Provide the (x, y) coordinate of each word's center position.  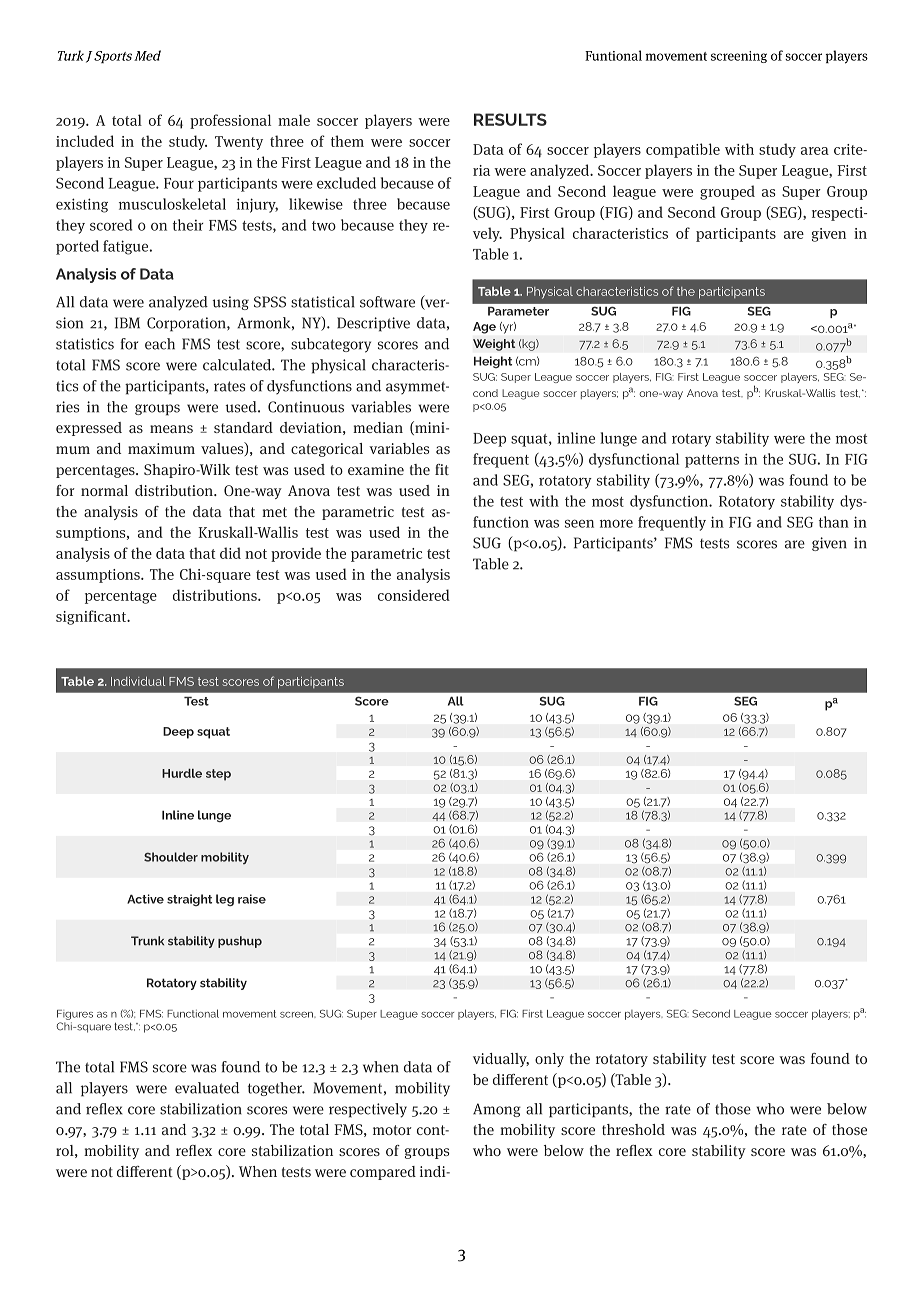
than (834, 522)
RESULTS (510, 119)
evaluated (207, 1088)
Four (179, 183)
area (815, 151)
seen (579, 523)
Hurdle (182, 773)
